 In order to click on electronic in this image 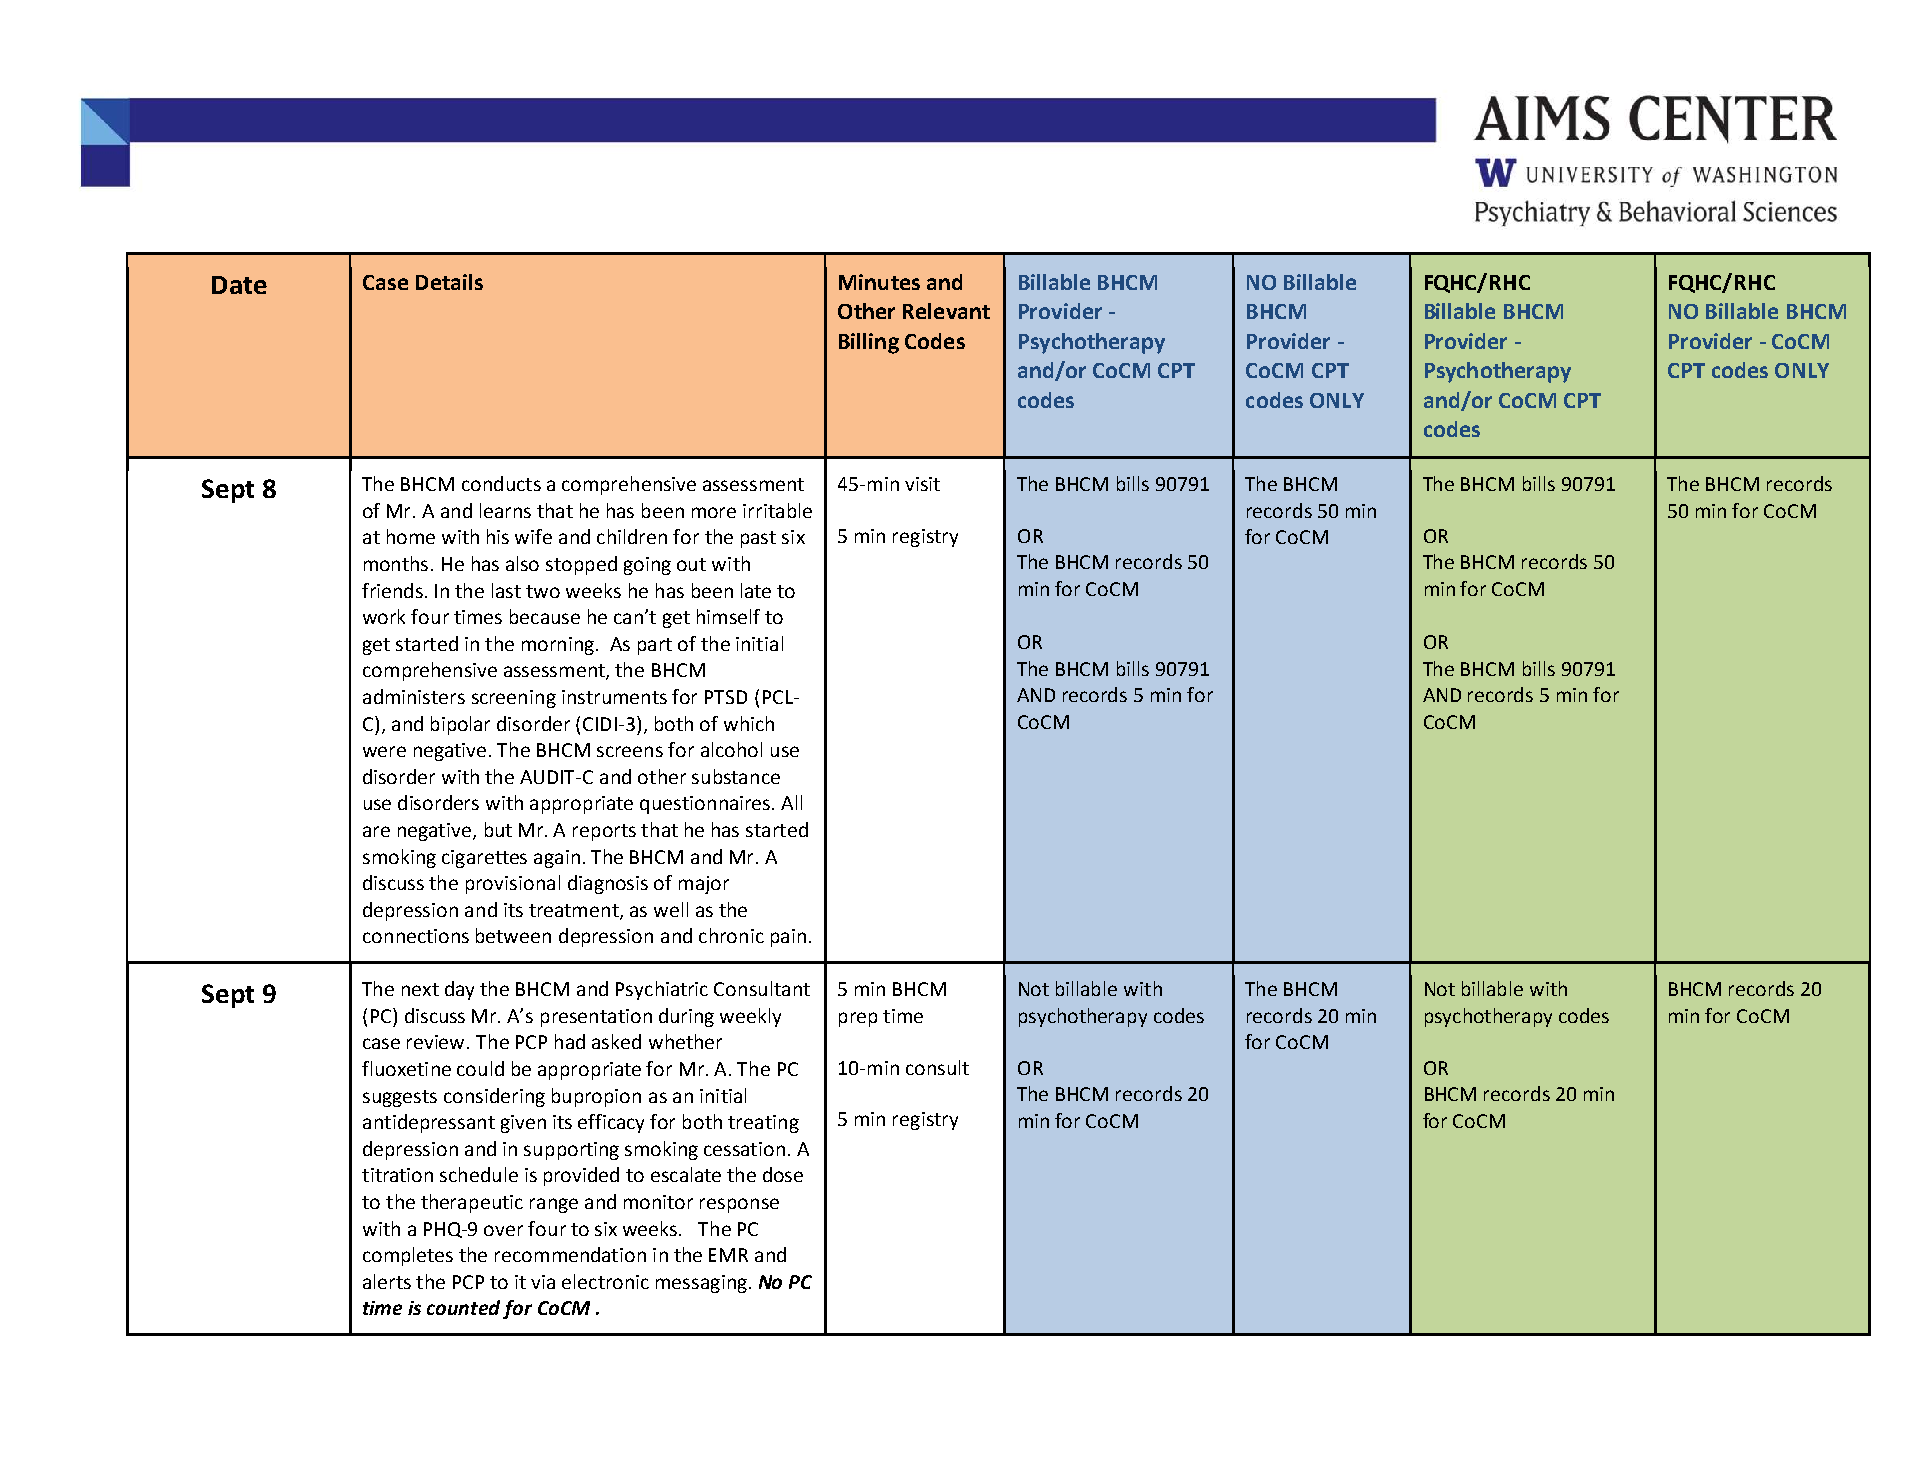, I will do `click(605, 1281)`.
